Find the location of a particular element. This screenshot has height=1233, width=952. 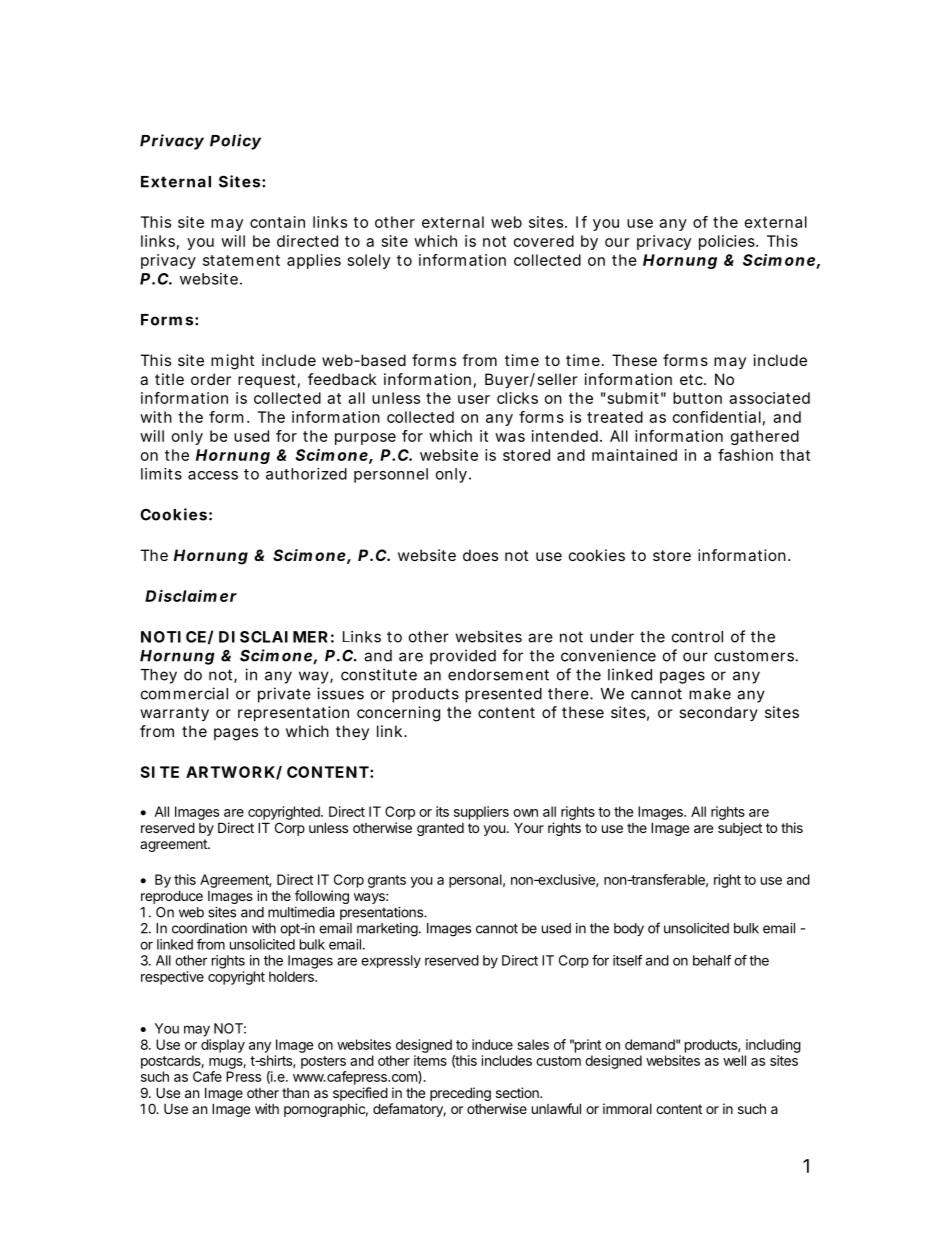

granted is located at coordinates (440, 829).
